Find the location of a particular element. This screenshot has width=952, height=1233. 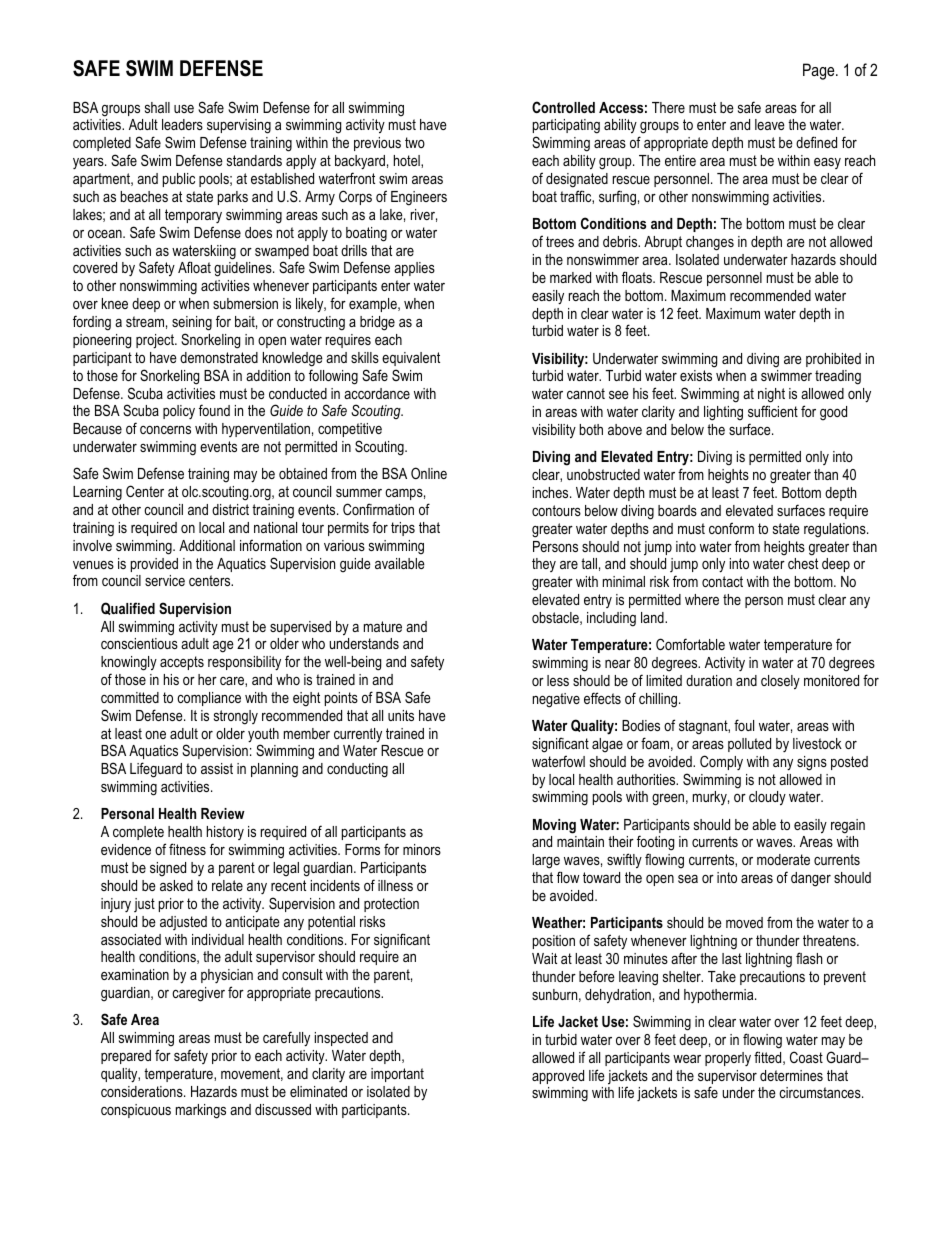

moderate is located at coordinates (783, 859).
